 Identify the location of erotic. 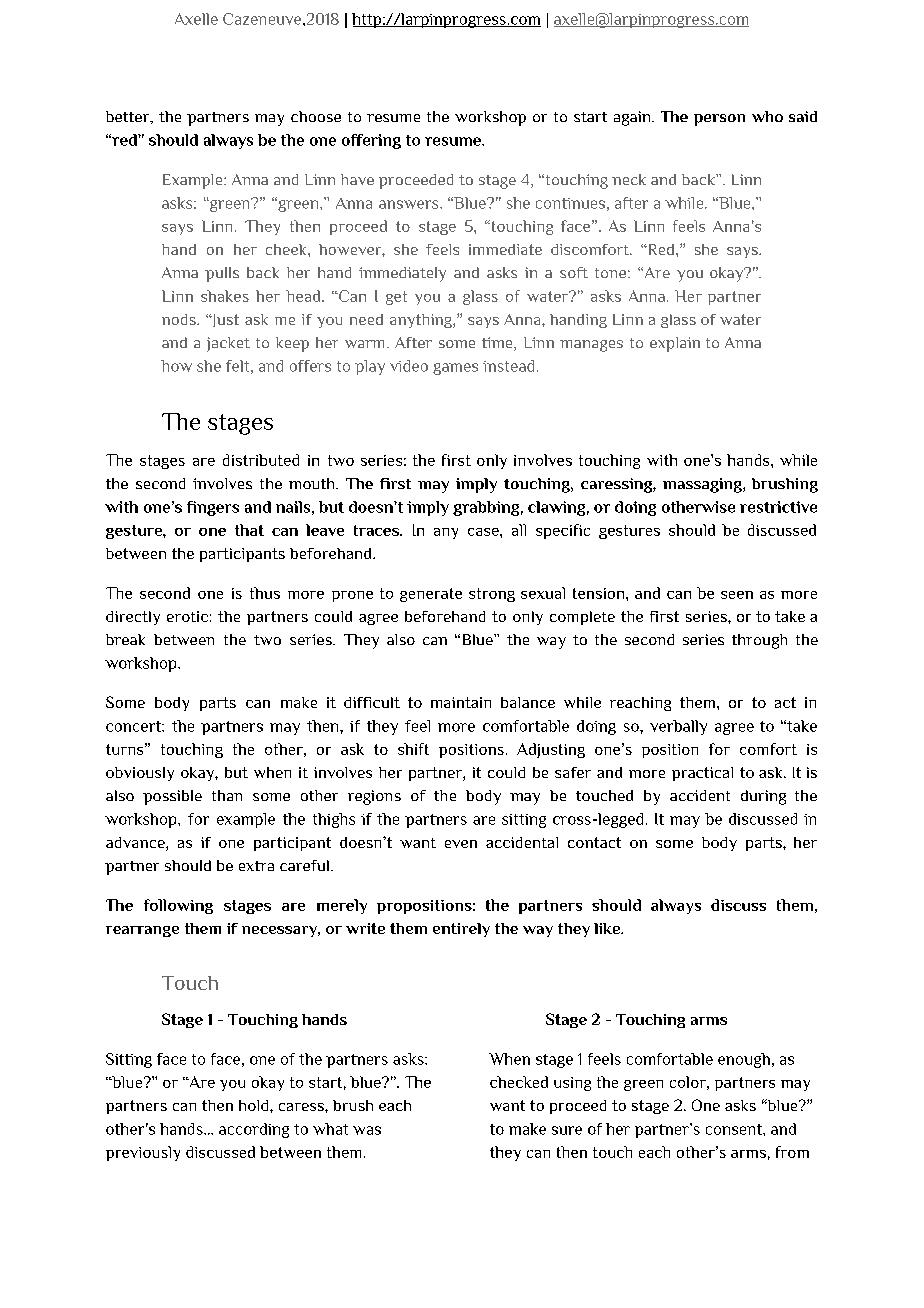
(187, 616).
